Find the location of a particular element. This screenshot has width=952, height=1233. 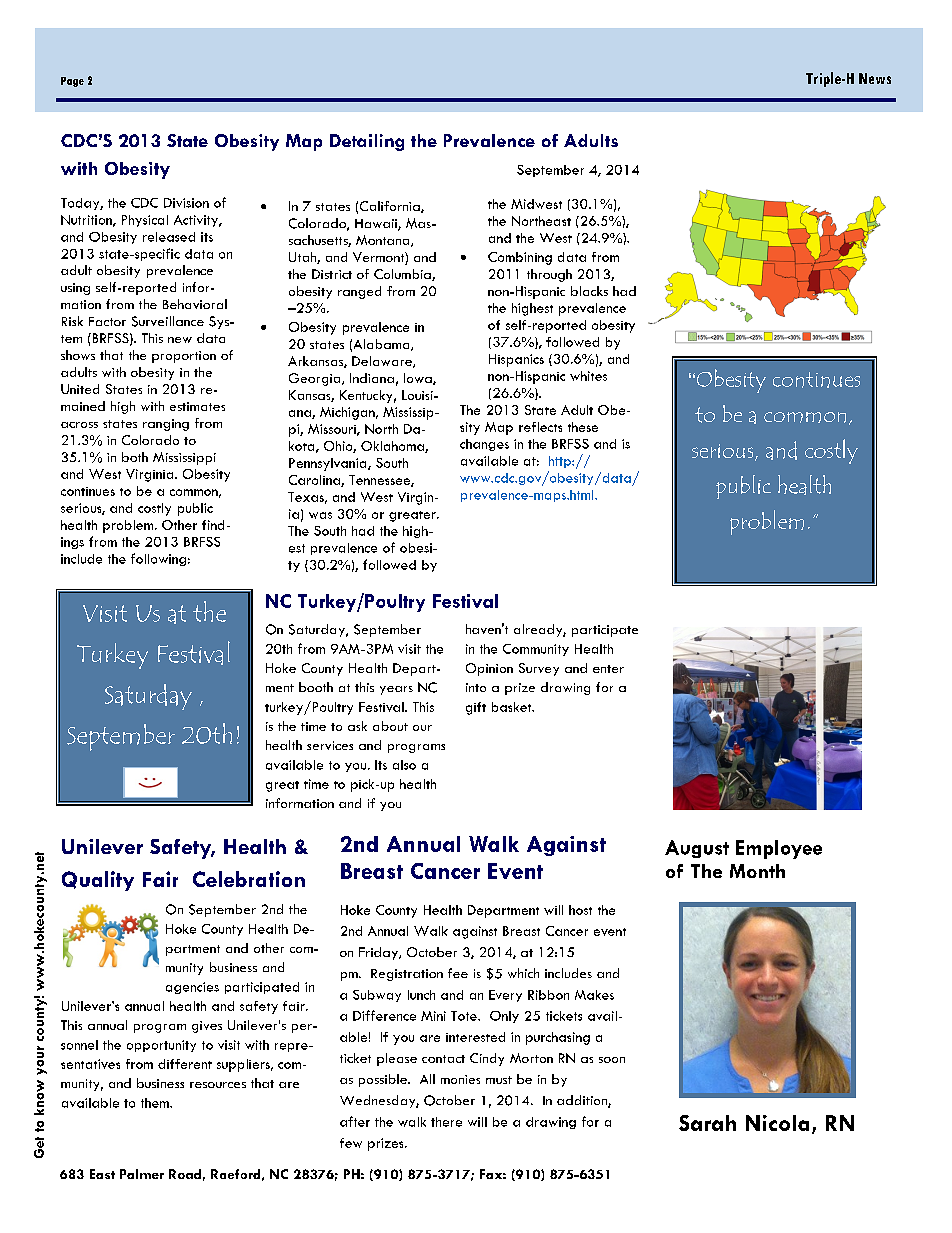

following is located at coordinates (158, 559).
